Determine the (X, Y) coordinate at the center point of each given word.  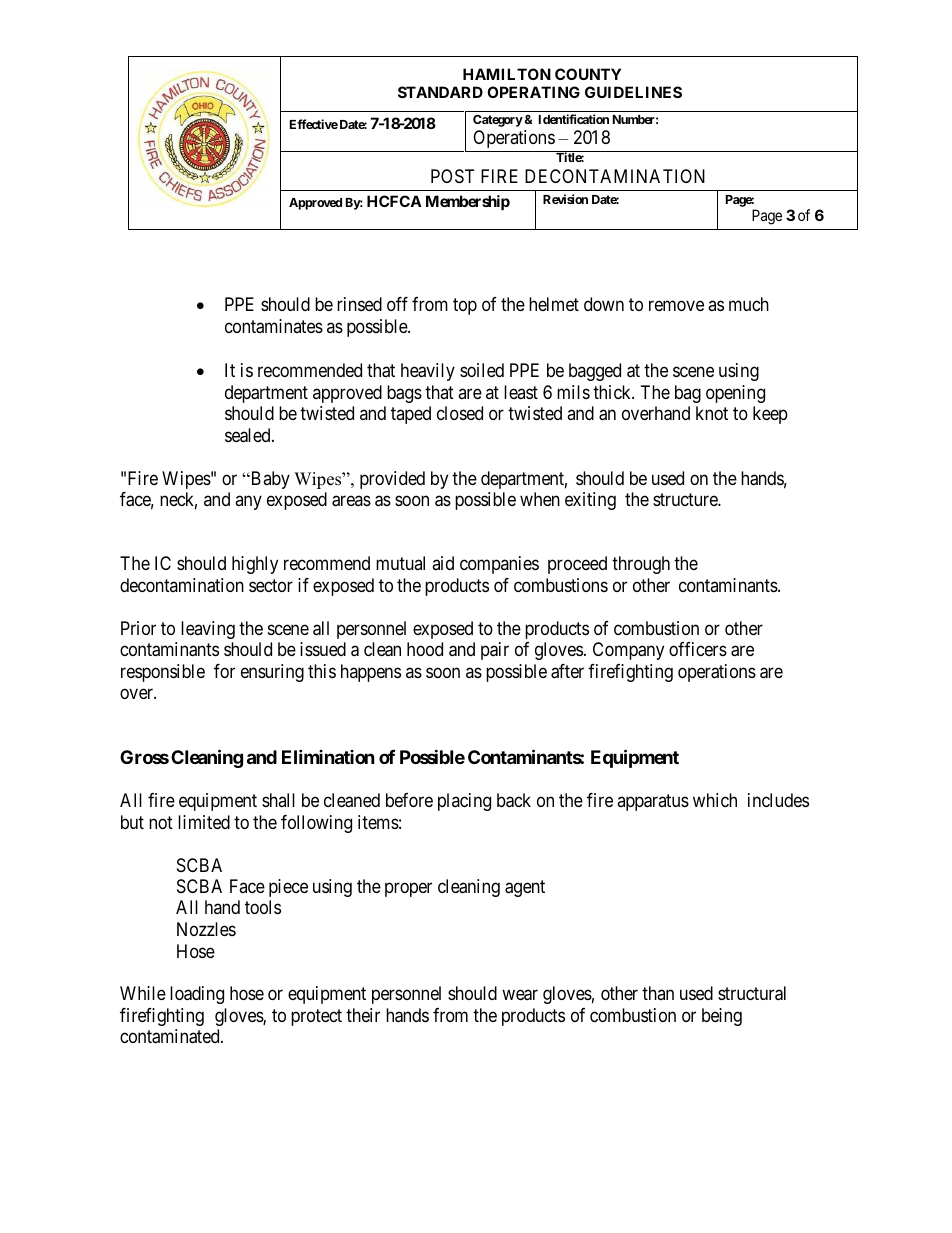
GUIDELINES (633, 92)
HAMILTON (507, 74)
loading (197, 995)
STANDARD (440, 92)
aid (443, 563)
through (641, 565)
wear (520, 995)
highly (255, 565)
